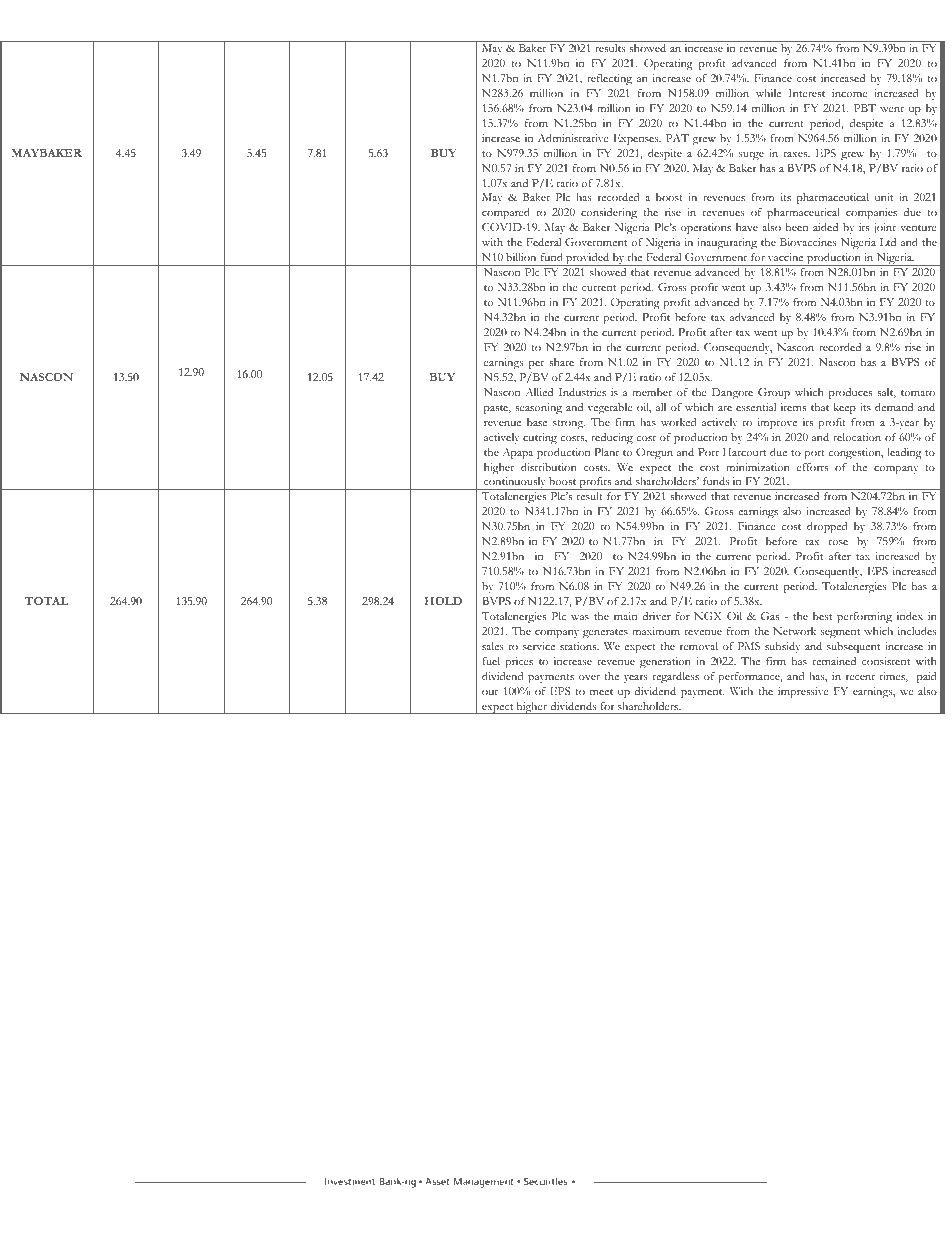 The height and width of the screenshot is (1233, 952). I want to click on essential, so click(756, 407).
